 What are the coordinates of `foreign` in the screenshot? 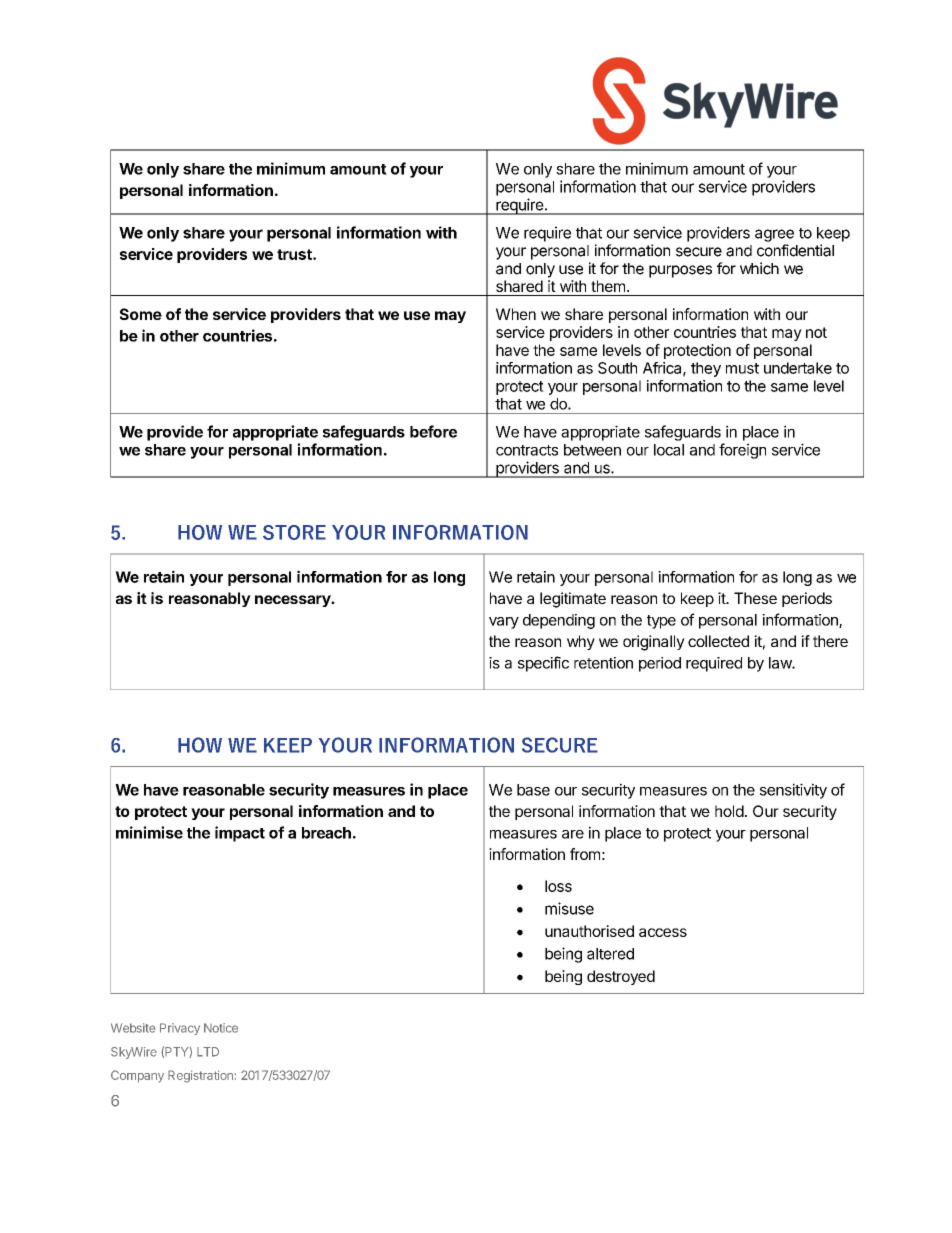 It's located at (742, 451).
